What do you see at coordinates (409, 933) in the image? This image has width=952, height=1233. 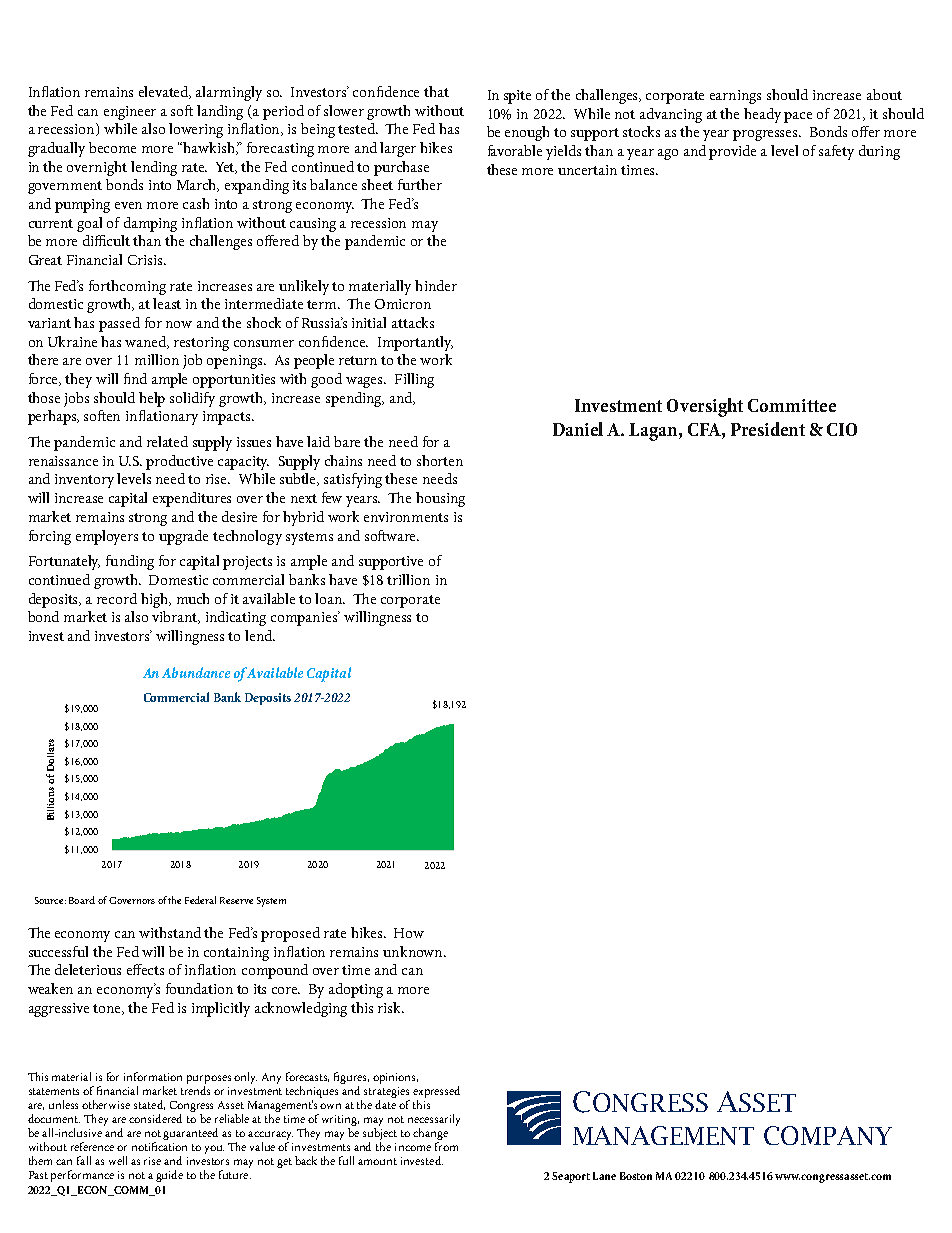 I see `How` at bounding box center [409, 933].
